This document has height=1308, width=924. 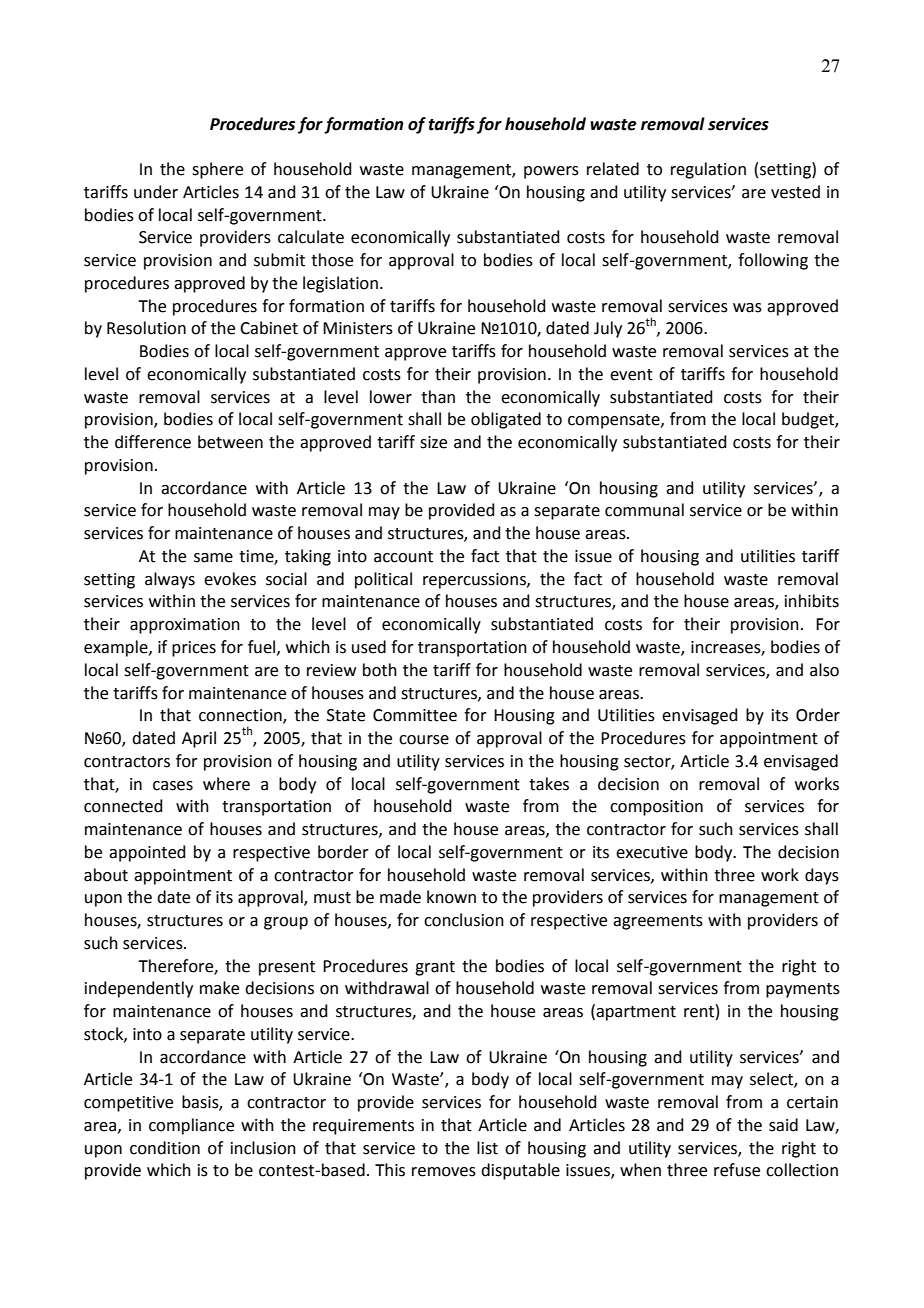 What do you see at coordinates (812, 601) in the document?
I see `inhibits` at bounding box center [812, 601].
